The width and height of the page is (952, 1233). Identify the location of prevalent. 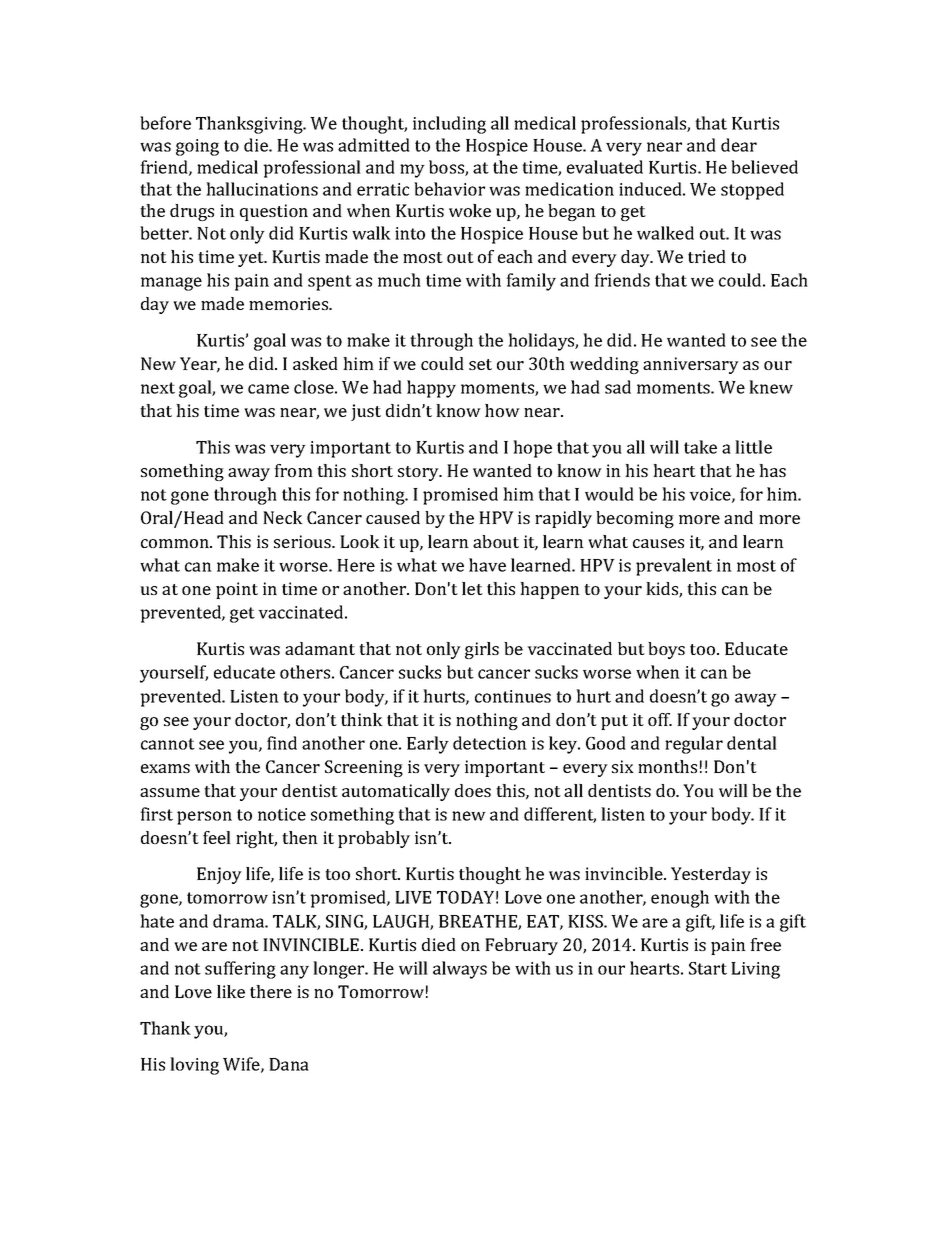
(674, 567).
